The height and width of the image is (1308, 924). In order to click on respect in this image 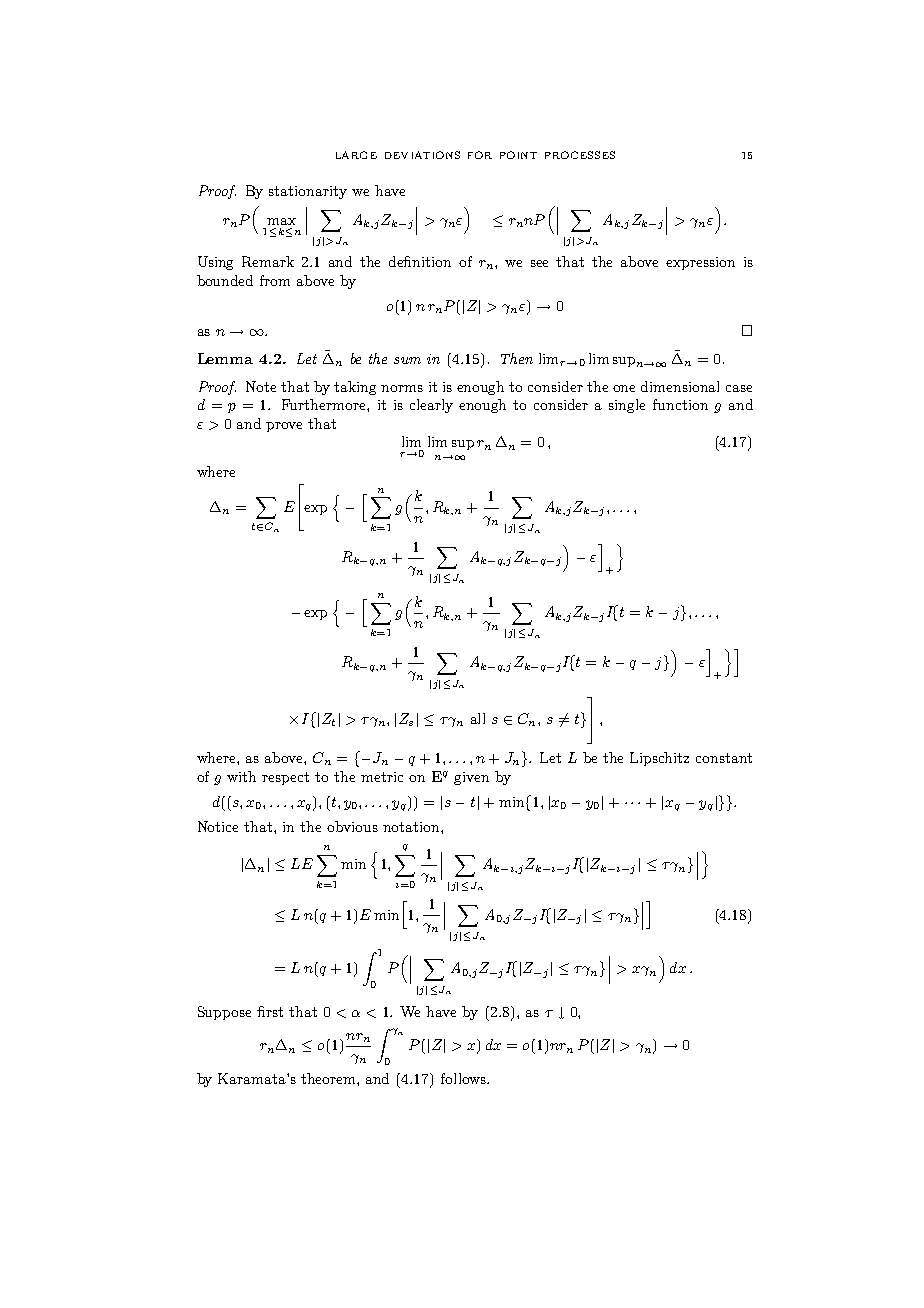, I will do `click(285, 778)`.
